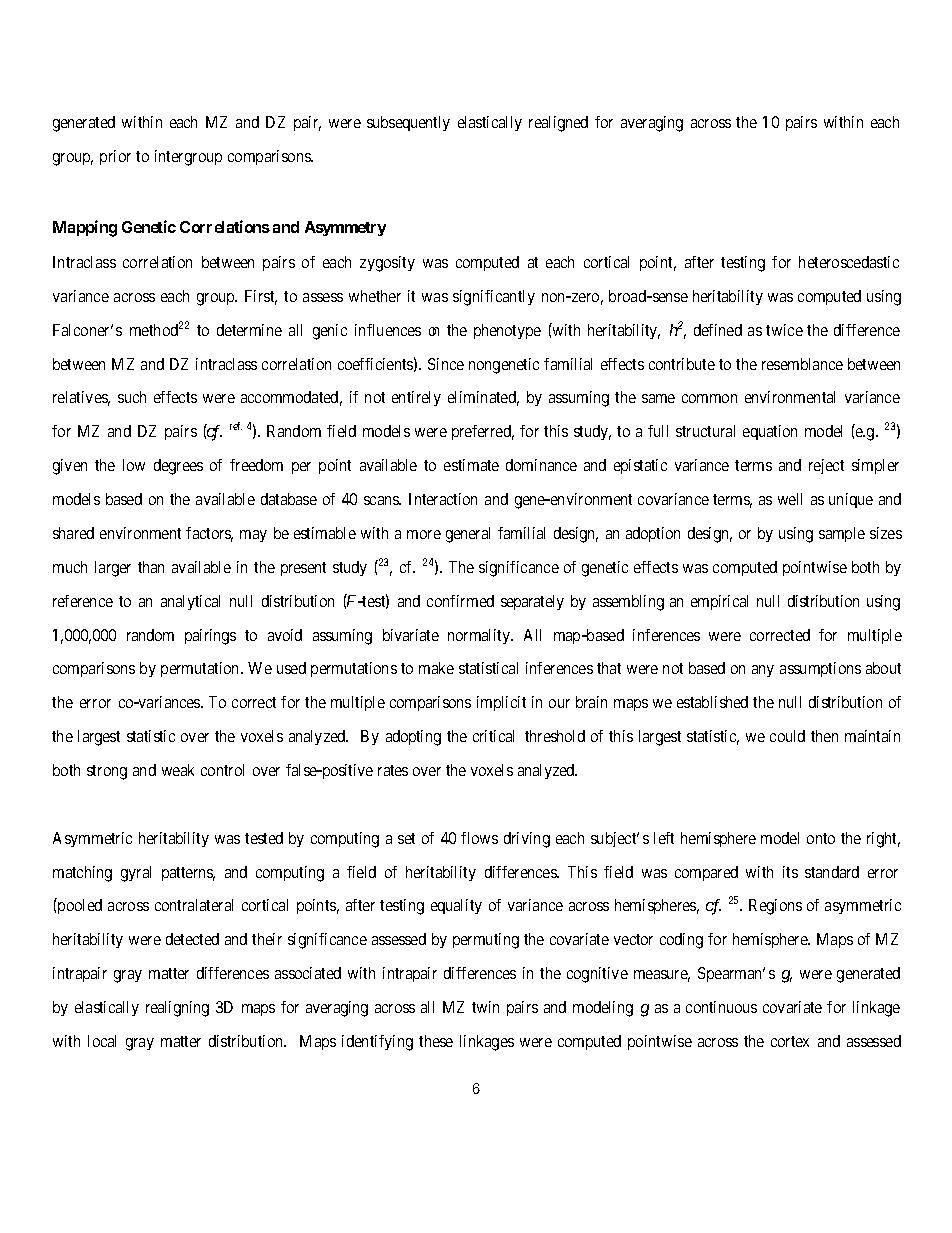  I want to click on subsequently, so click(408, 123).
